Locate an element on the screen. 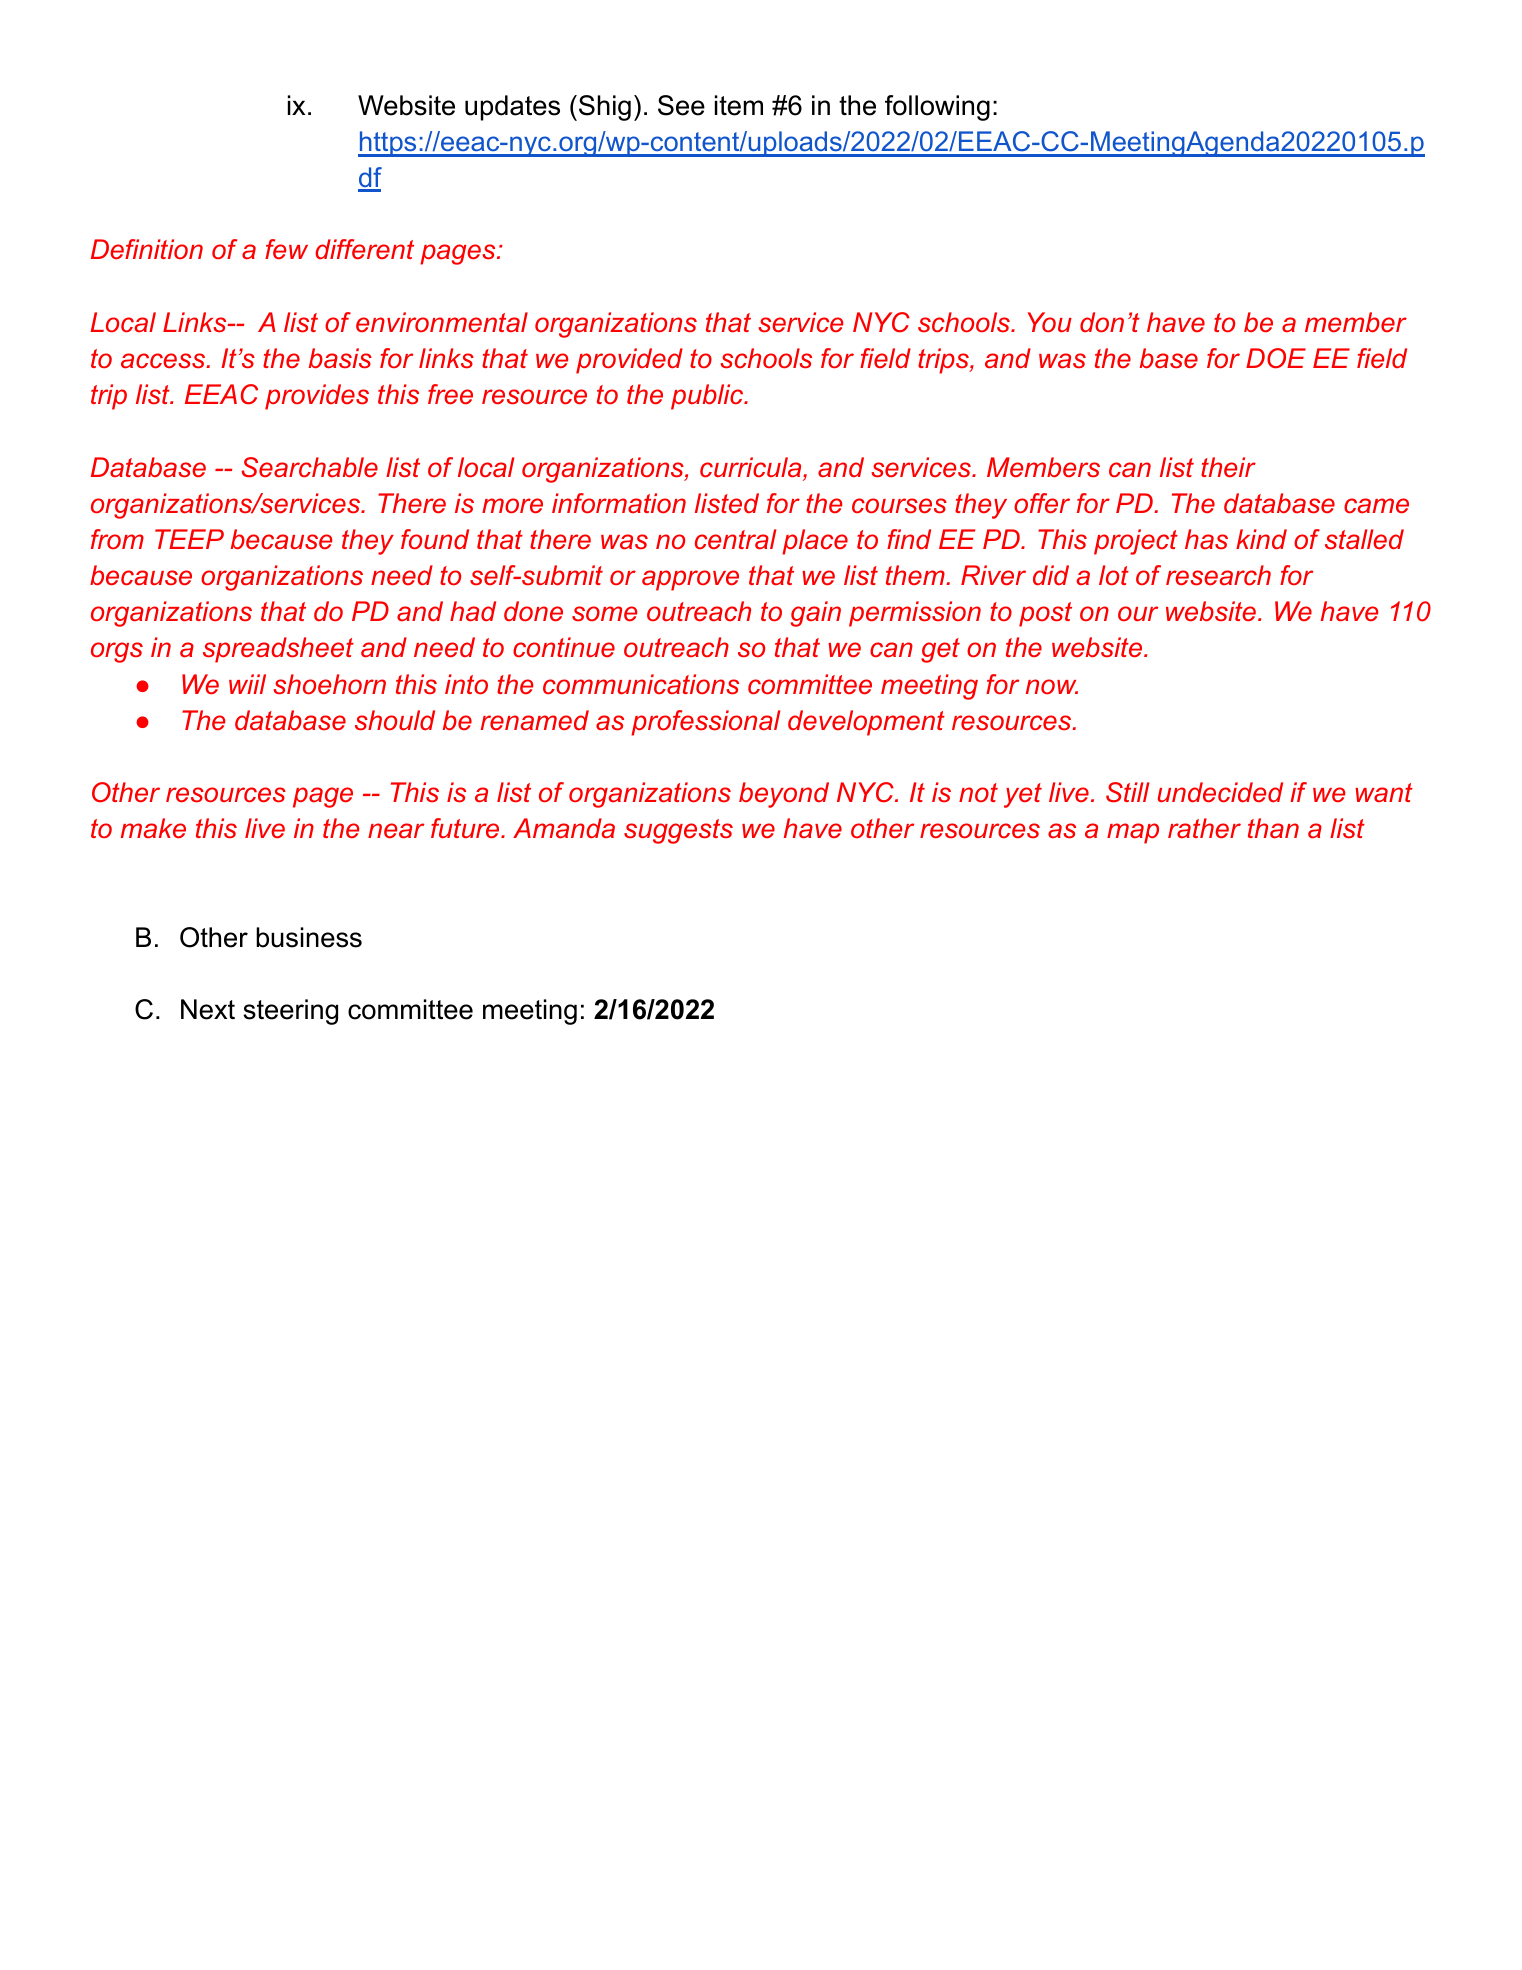 The width and height of the screenshot is (1522, 1970). undecided is located at coordinates (1220, 792).
